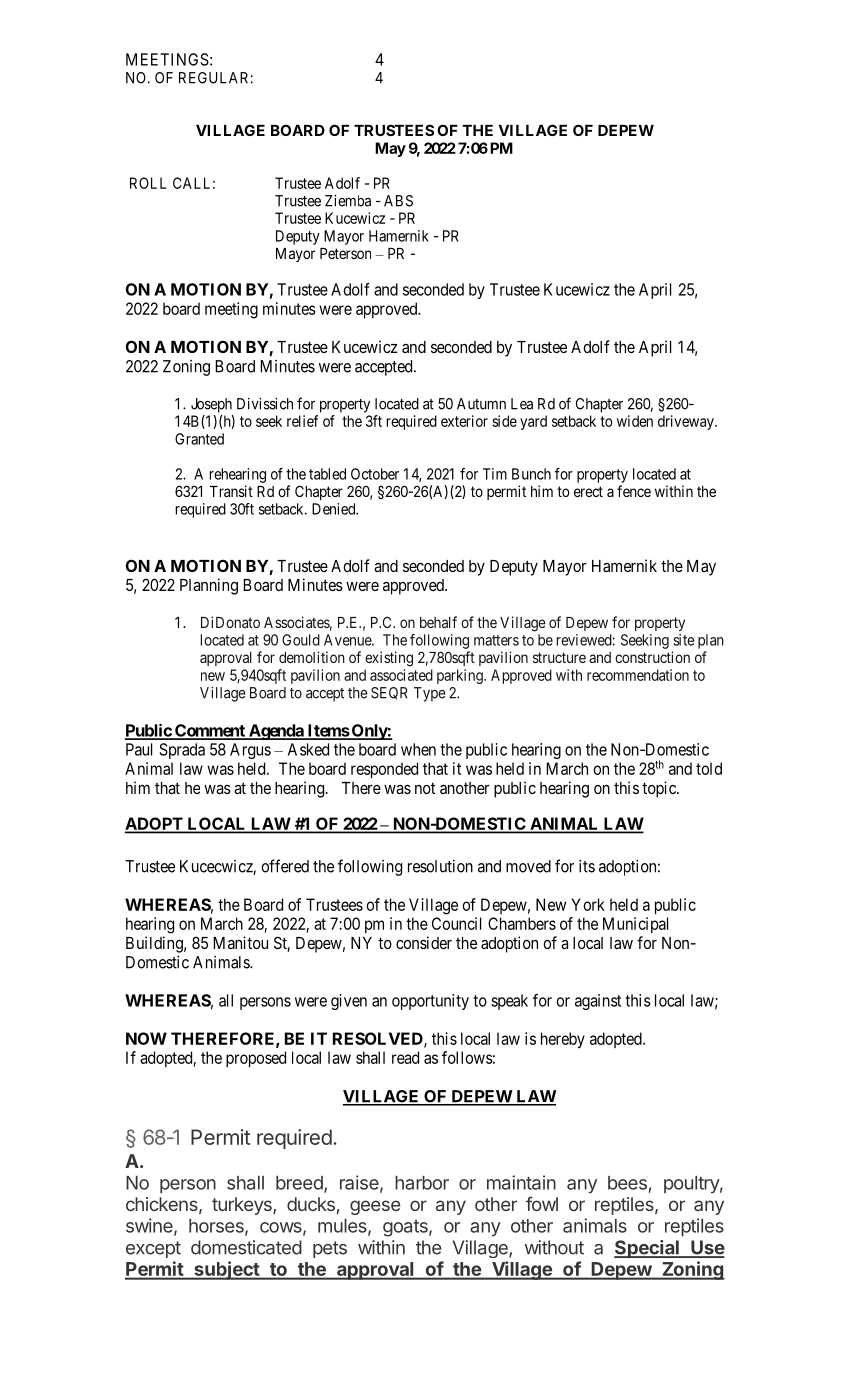 This page has height=1400, width=849. What do you see at coordinates (240, 942) in the page?
I see `Manitou` at bounding box center [240, 942].
